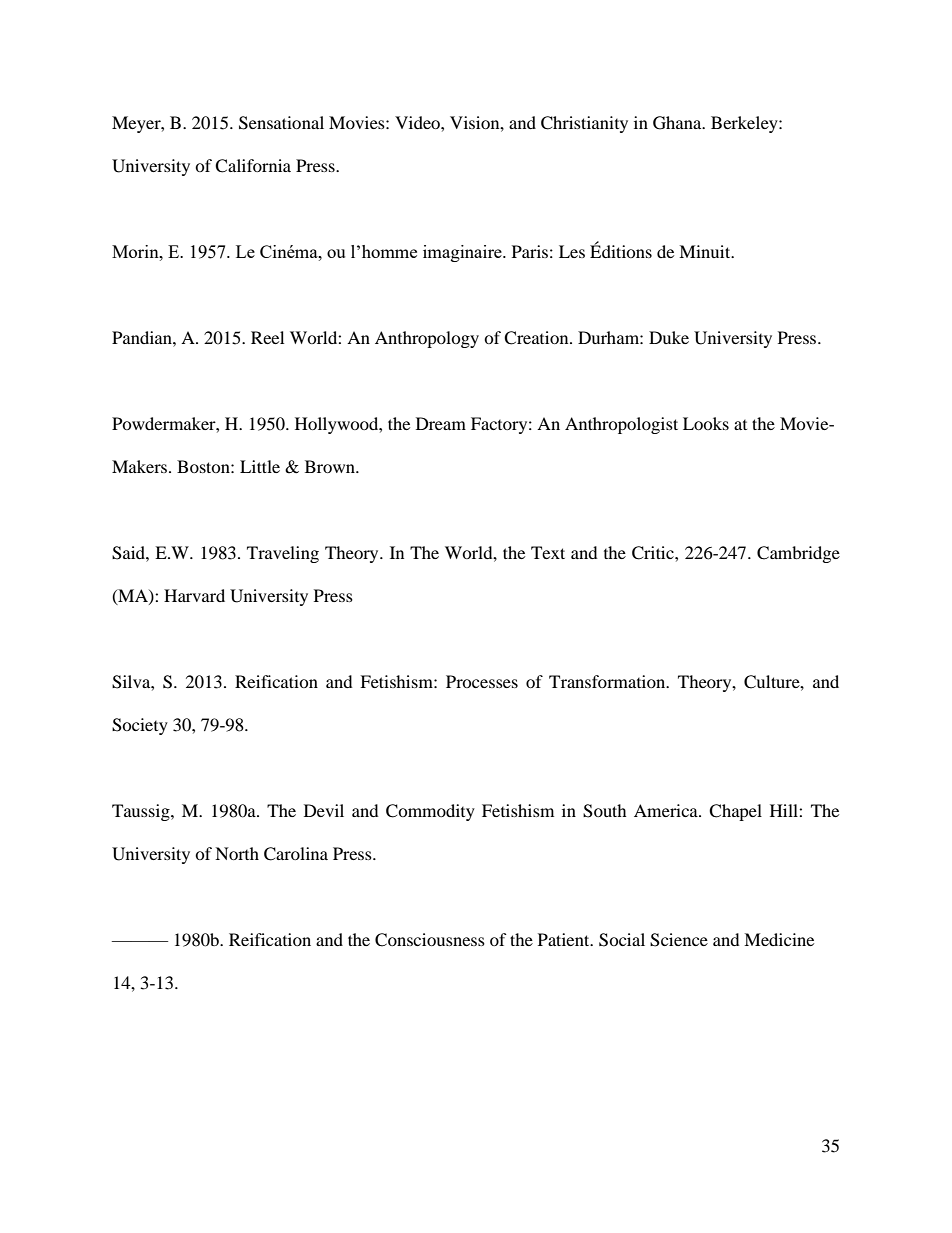 The width and height of the page is (952, 1233). What do you see at coordinates (745, 124) in the page?
I see `Berkeley` at bounding box center [745, 124].
